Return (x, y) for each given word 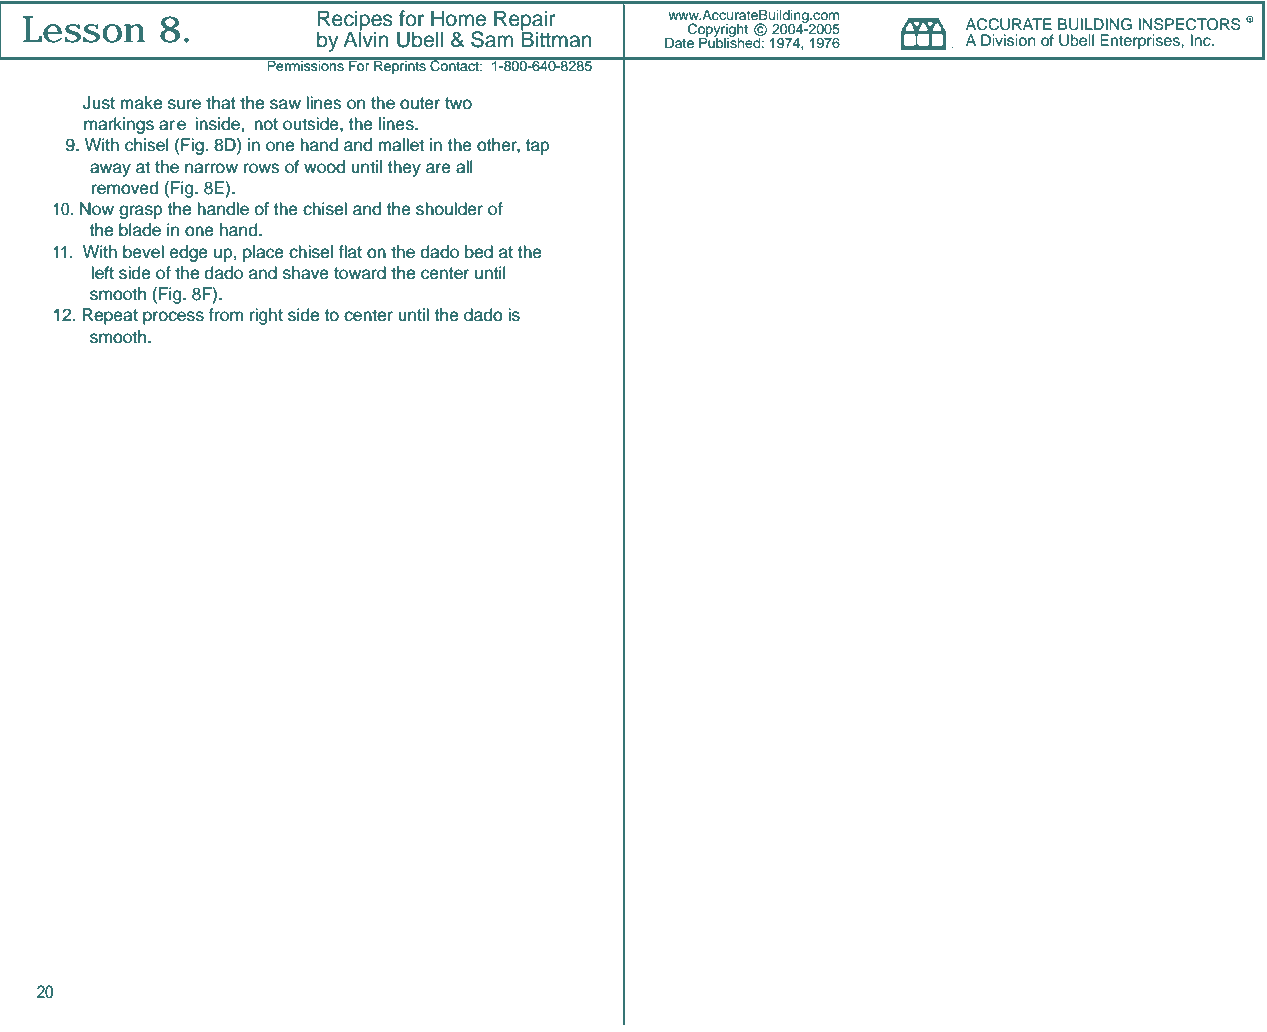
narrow (211, 168)
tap (537, 147)
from (225, 315)
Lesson (84, 29)
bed (479, 252)
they (404, 168)
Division (1008, 40)
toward (360, 273)
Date (679, 42)
